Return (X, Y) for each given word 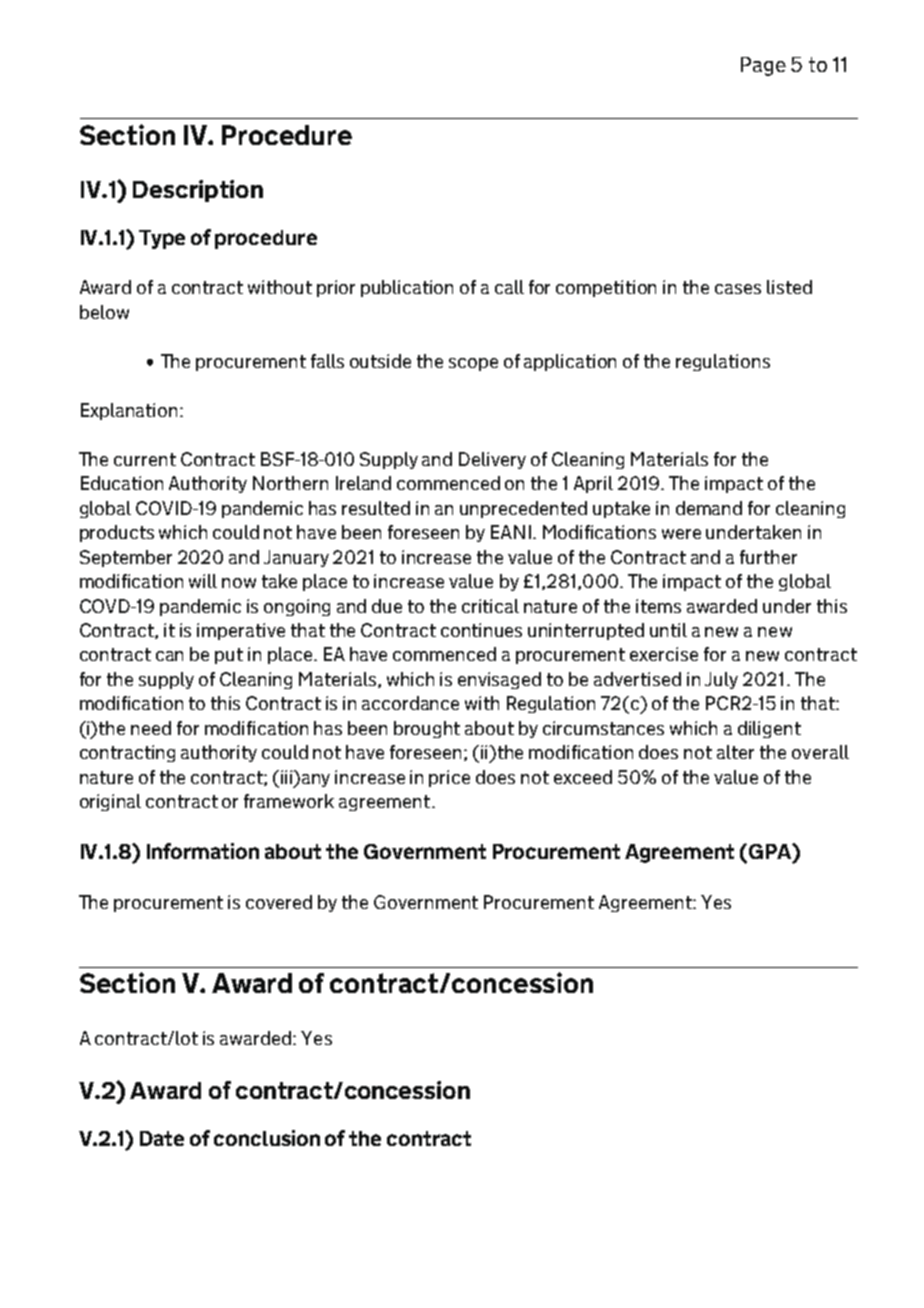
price (449, 778)
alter (735, 752)
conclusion (267, 1138)
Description (198, 191)
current (145, 459)
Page (763, 66)
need (151, 728)
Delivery (492, 460)
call (509, 287)
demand (709, 508)
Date (162, 1138)
